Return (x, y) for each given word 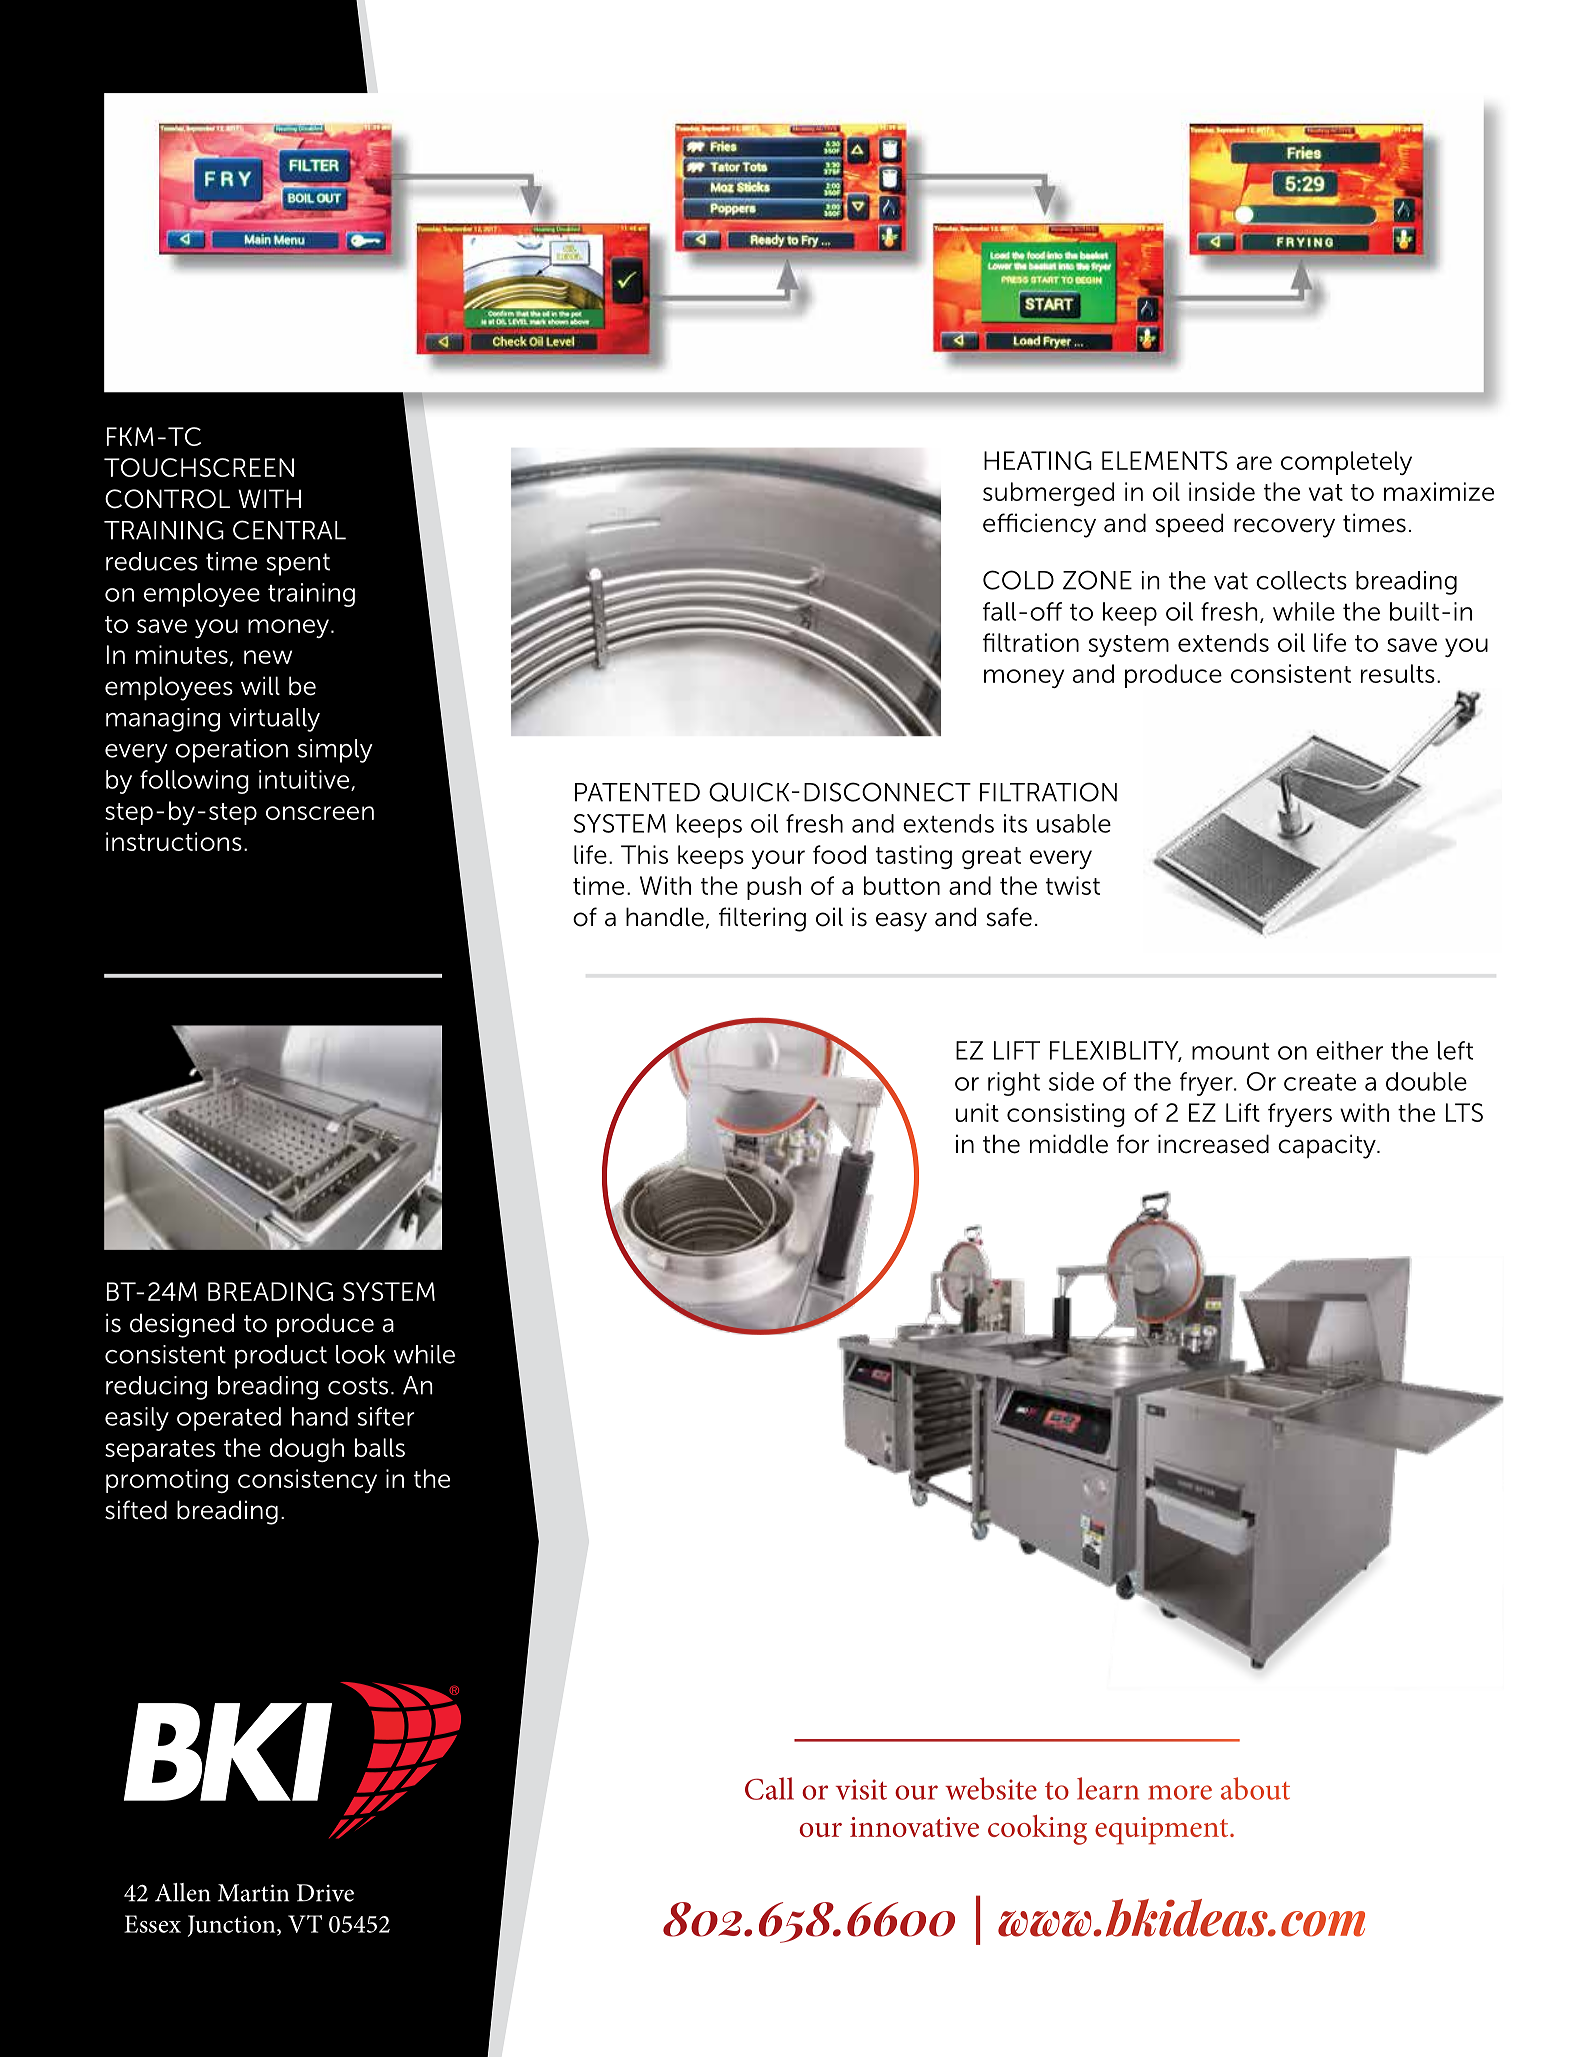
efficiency (1039, 525)
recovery (1284, 528)
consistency (307, 1481)
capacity (1328, 1146)
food (839, 854)
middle (1069, 1144)
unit (977, 1112)
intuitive (305, 780)
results (1398, 673)
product (281, 1357)
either (1349, 1050)
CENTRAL (289, 530)
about (1255, 1788)
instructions (174, 841)
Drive (325, 1893)
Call (769, 1788)
